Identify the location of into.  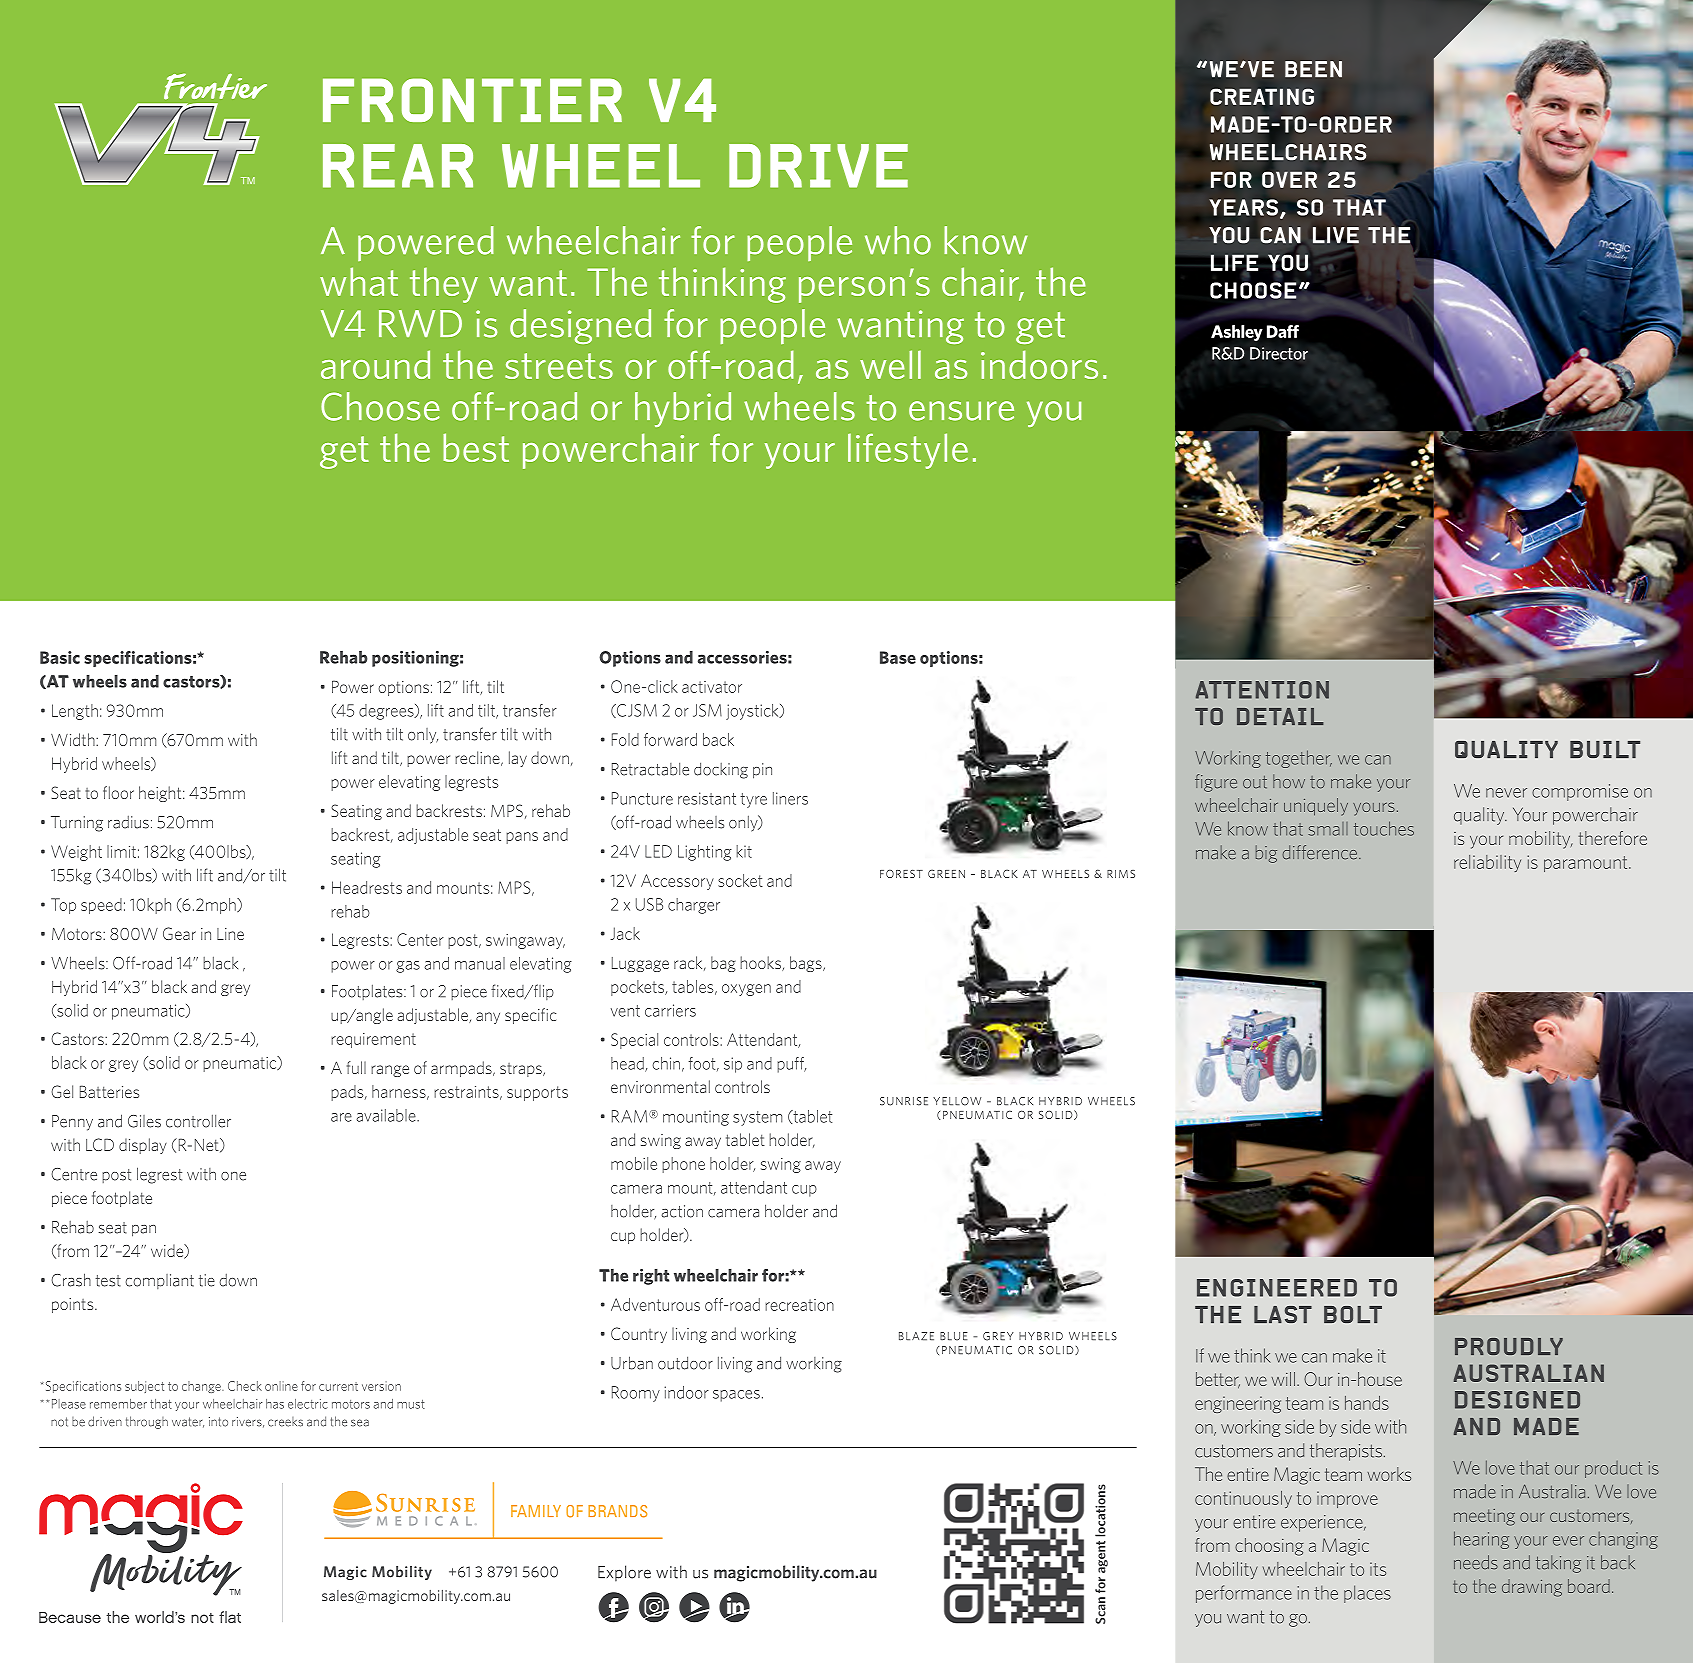
(218, 1422).
